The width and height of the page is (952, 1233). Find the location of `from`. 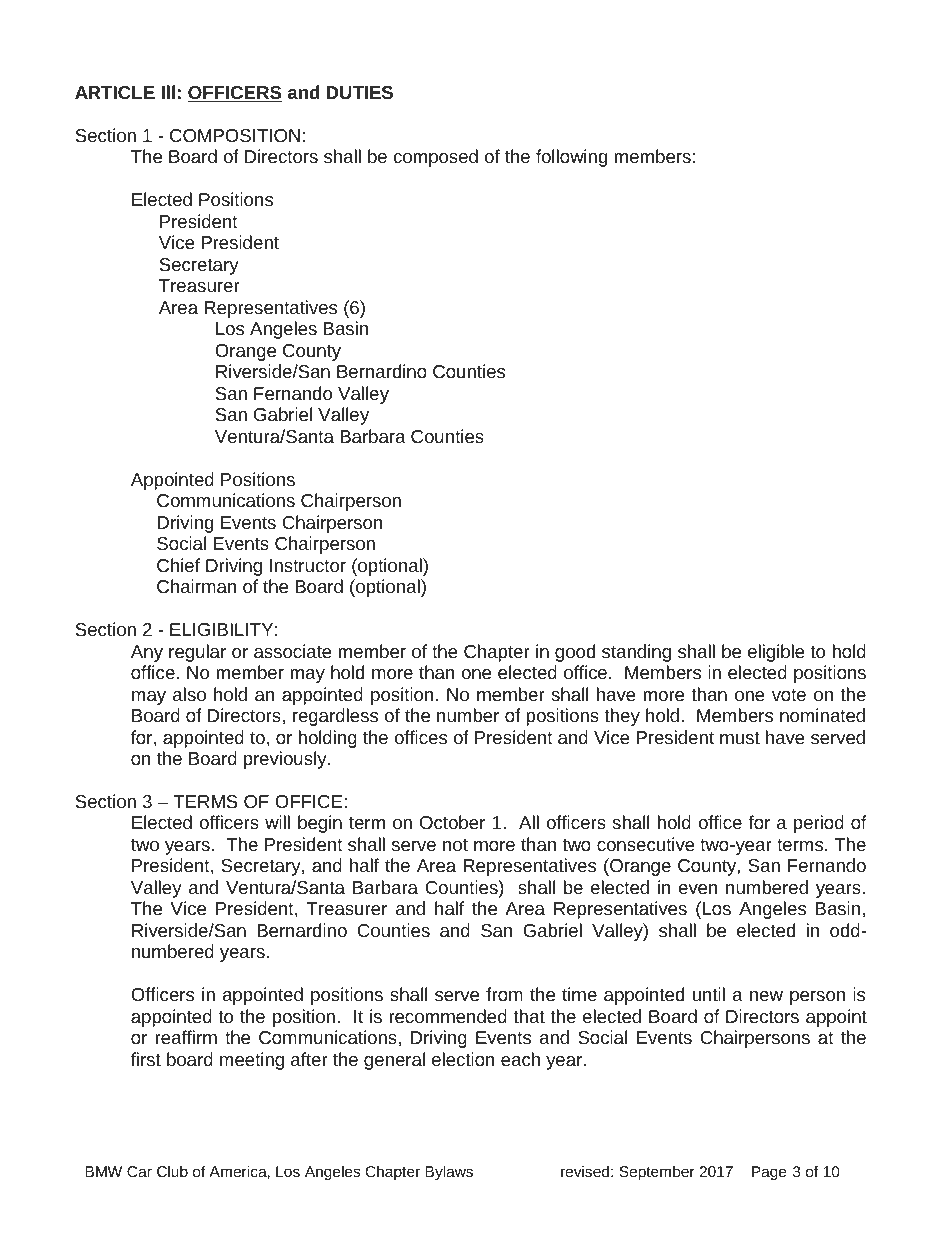

from is located at coordinates (504, 994).
